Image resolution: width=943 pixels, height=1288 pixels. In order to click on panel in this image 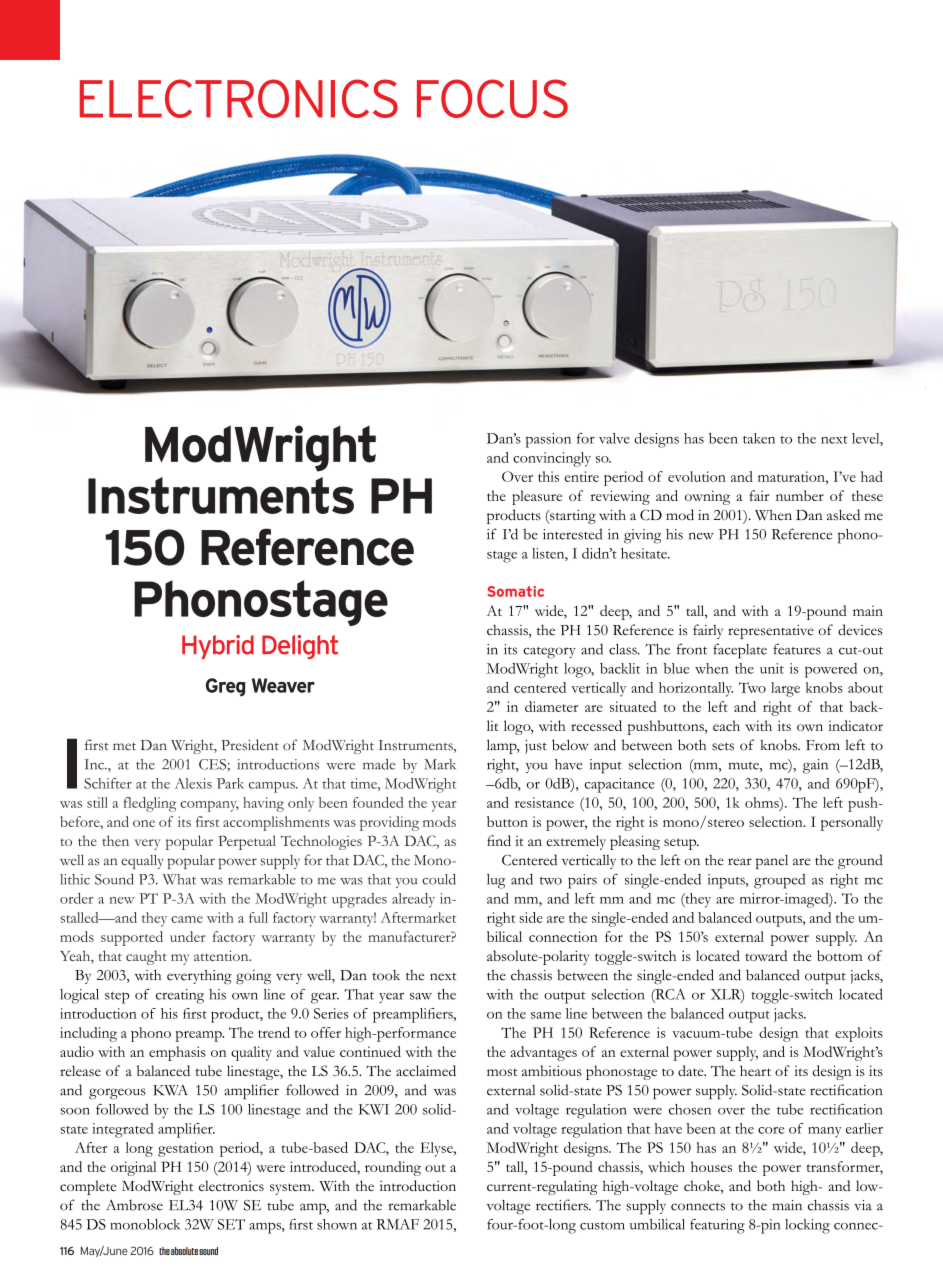, I will do `click(772, 861)`.
